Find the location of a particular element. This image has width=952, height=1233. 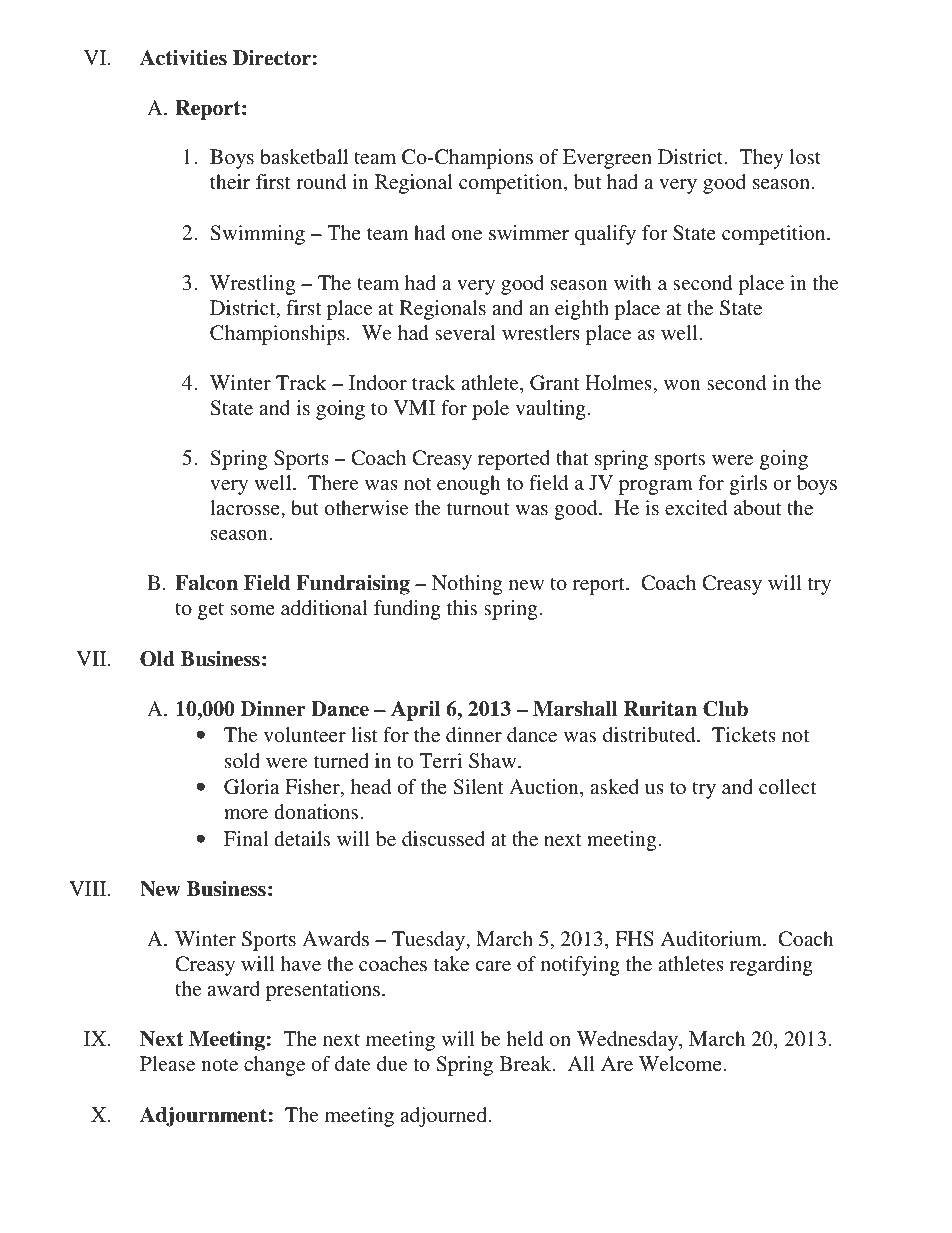

Welcome is located at coordinates (681, 1063).
